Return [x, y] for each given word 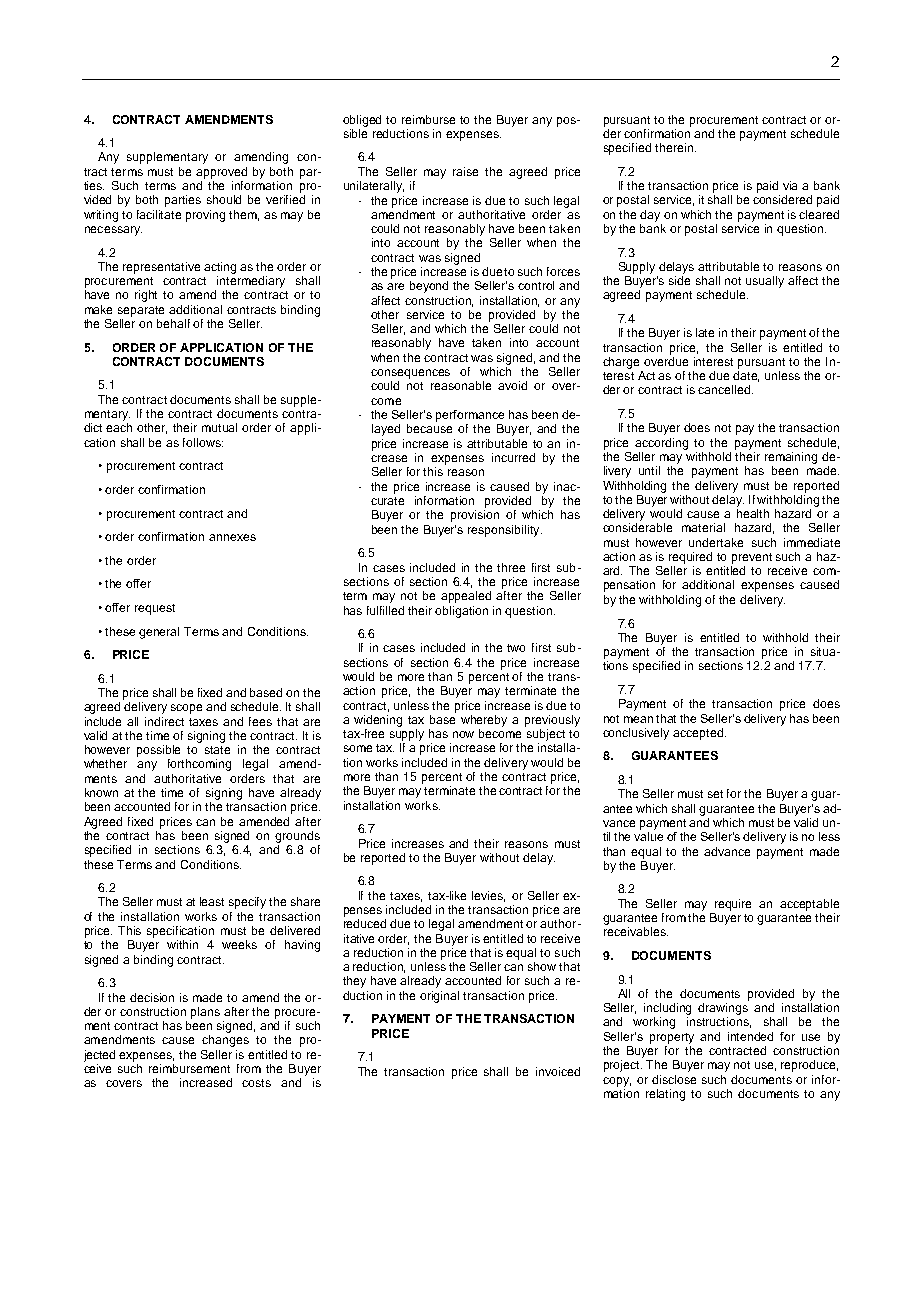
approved [221, 173]
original [439, 997]
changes [225, 1041]
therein [674, 147]
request [155, 609]
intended [750, 1036]
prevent [752, 558]
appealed [466, 597]
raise [465, 171]
